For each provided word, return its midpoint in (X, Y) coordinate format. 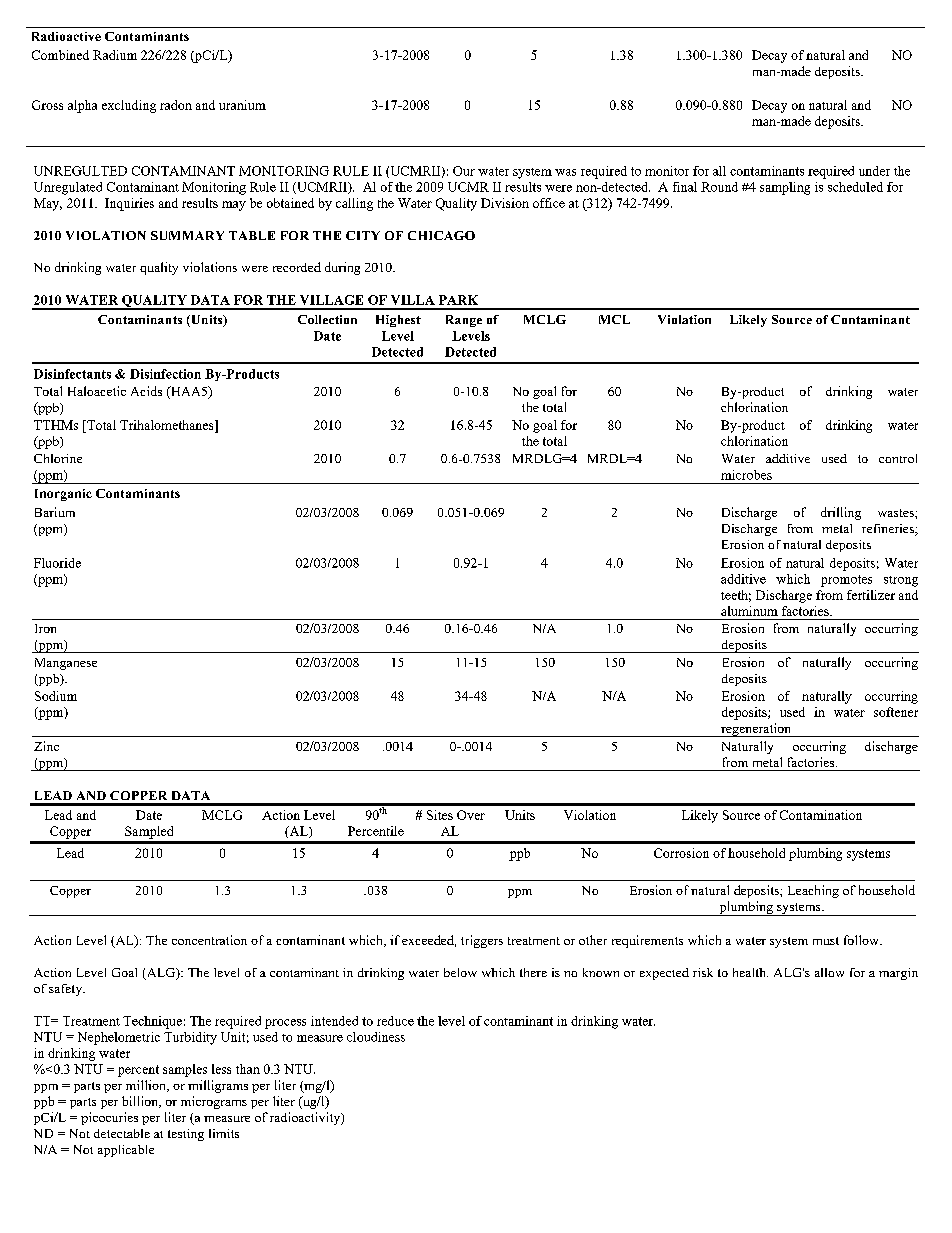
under (874, 171)
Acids (146, 391)
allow (829, 972)
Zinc (46, 746)
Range (464, 321)
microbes (746, 475)
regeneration (756, 730)
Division (505, 203)
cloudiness (376, 1037)
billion (141, 1102)
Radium (115, 55)
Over (471, 815)
